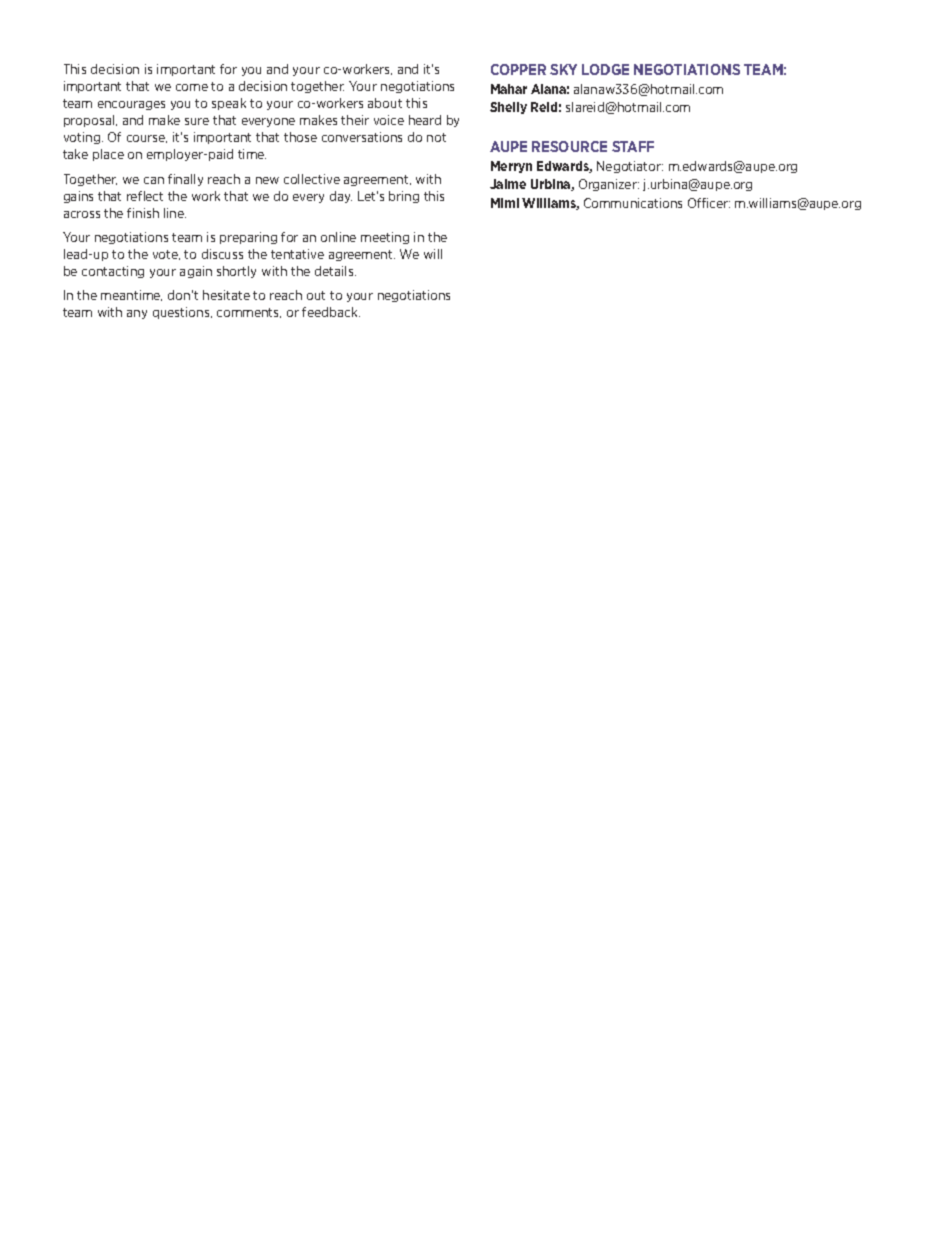  What do you see at coordinates (385, 238) in the screenshot?
I see `meeting` at bounding box center [385, 238].
